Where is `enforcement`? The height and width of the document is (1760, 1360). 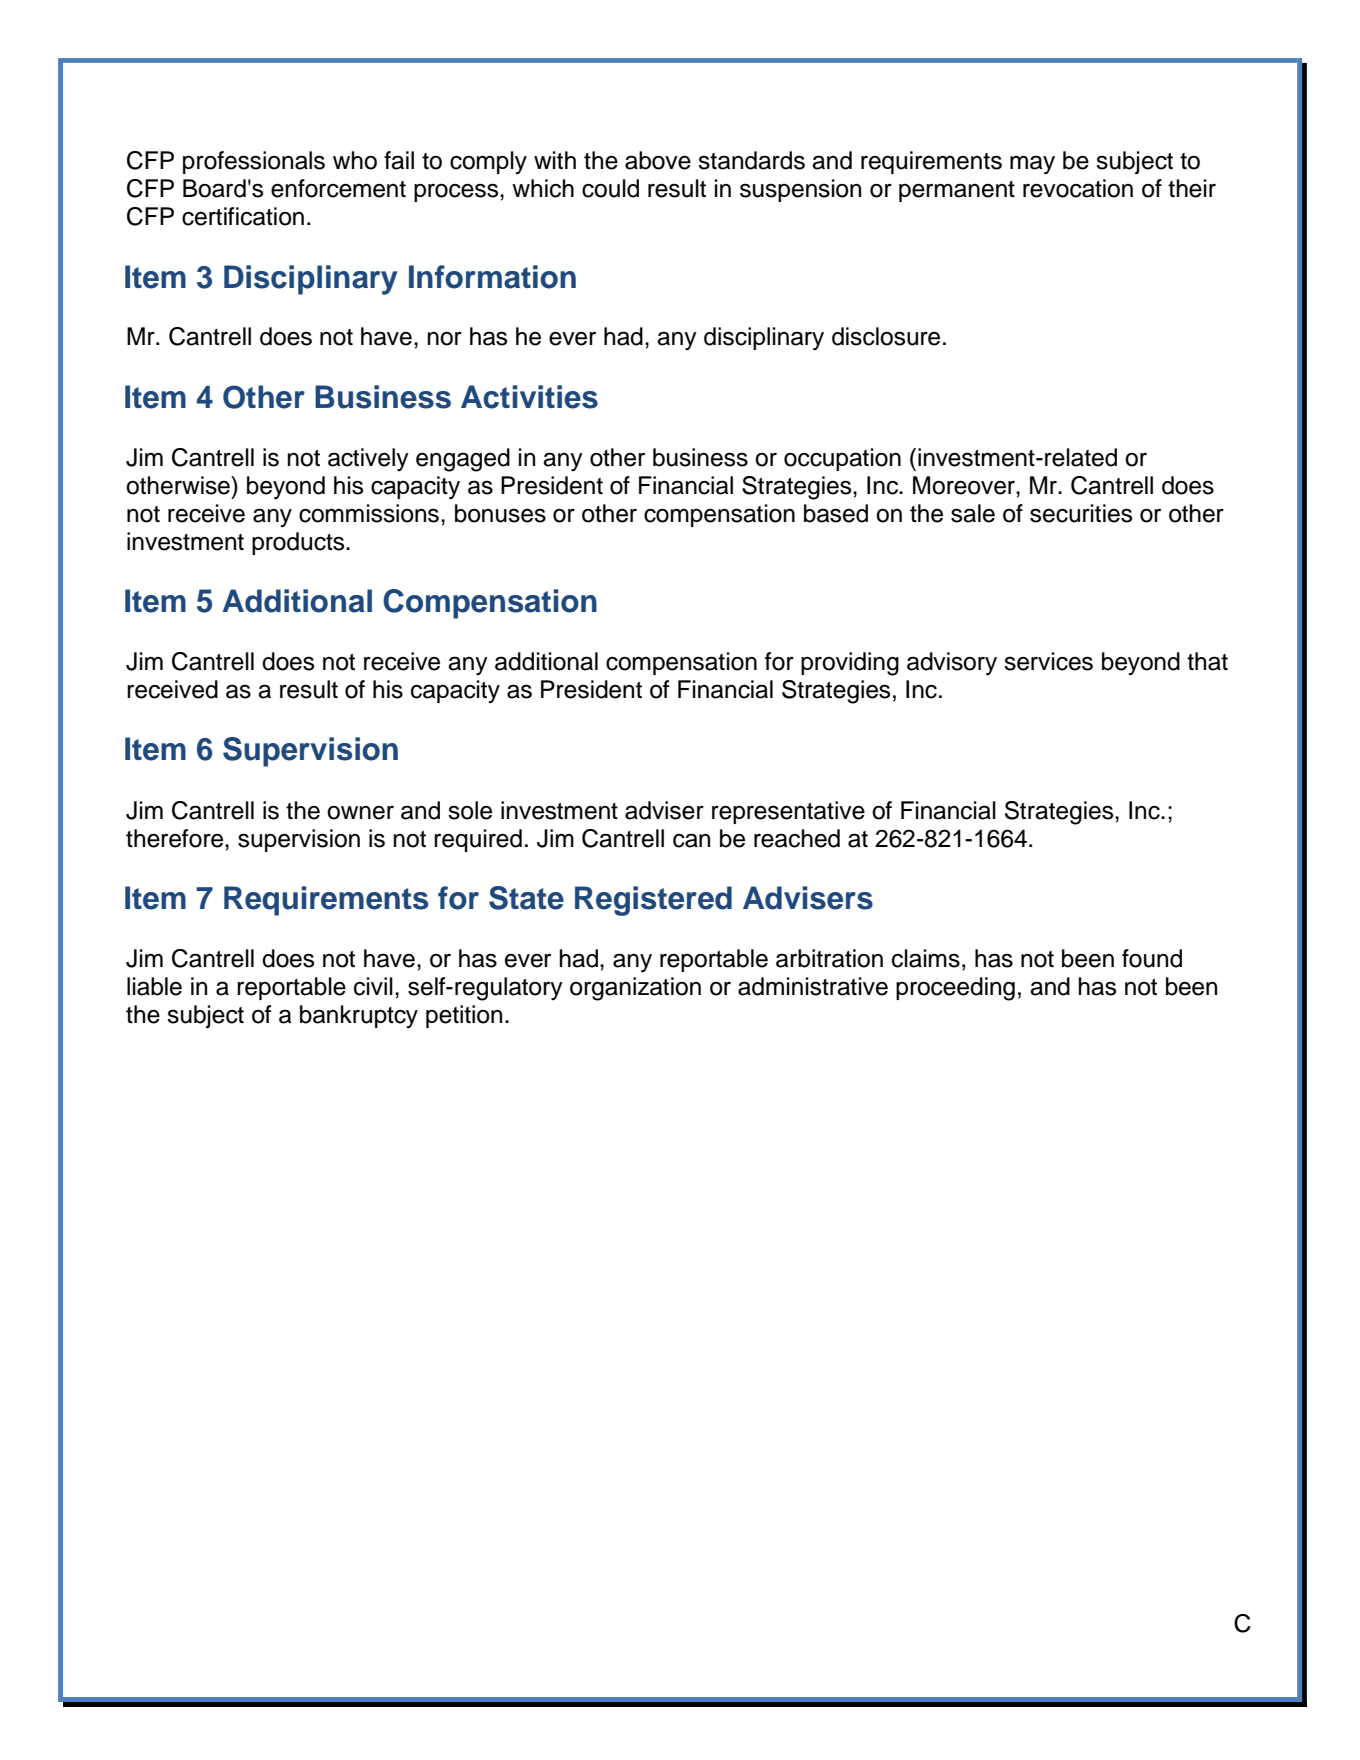 enforcement is located at coordinates (338, 188).
